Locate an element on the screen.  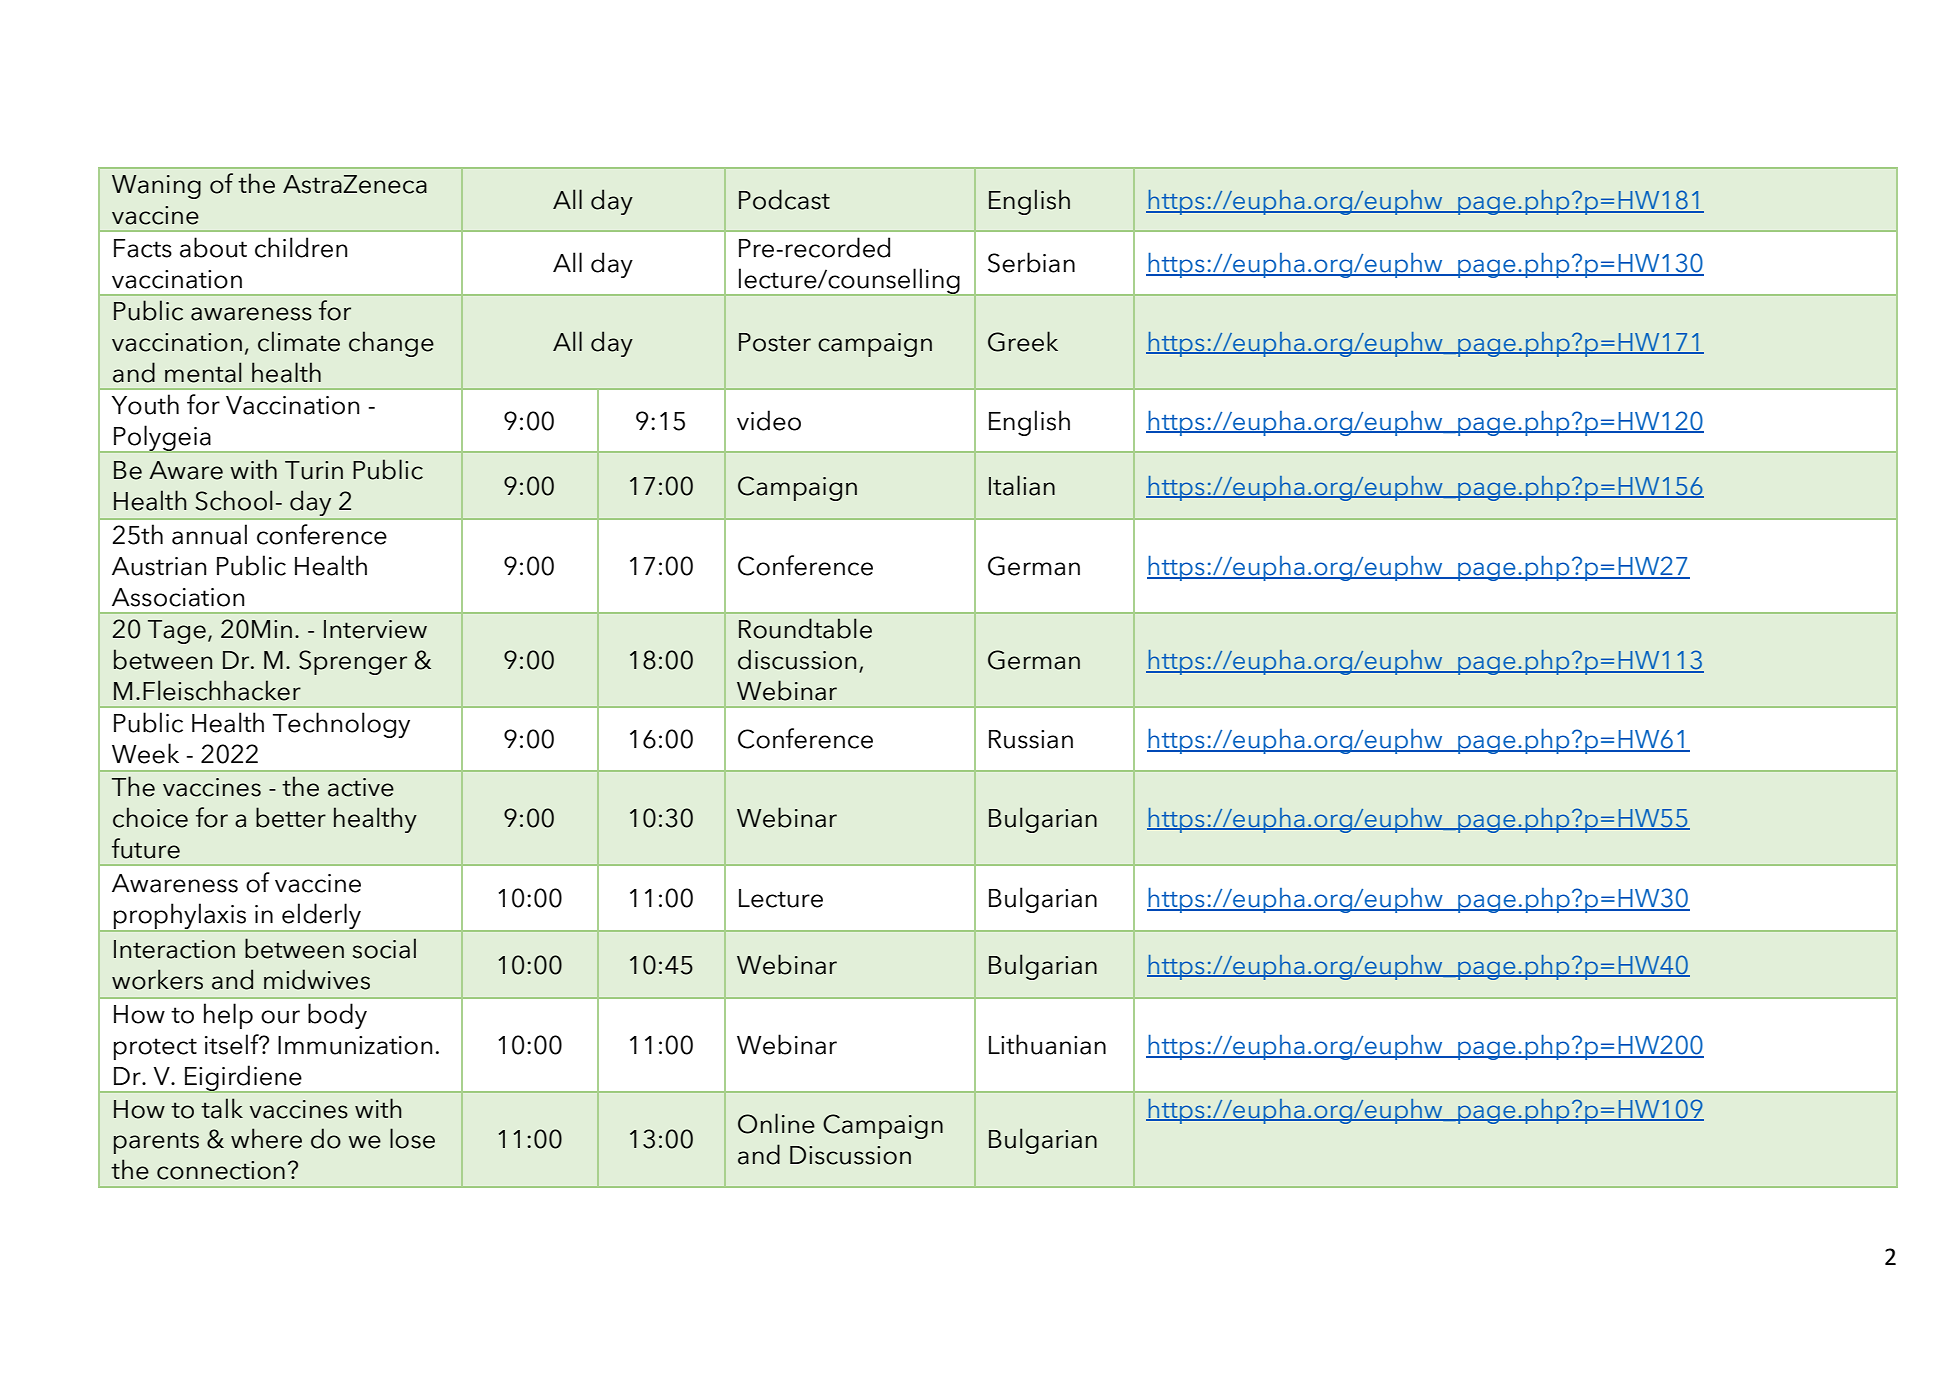
Online is located at coordinates (776, 1123).
